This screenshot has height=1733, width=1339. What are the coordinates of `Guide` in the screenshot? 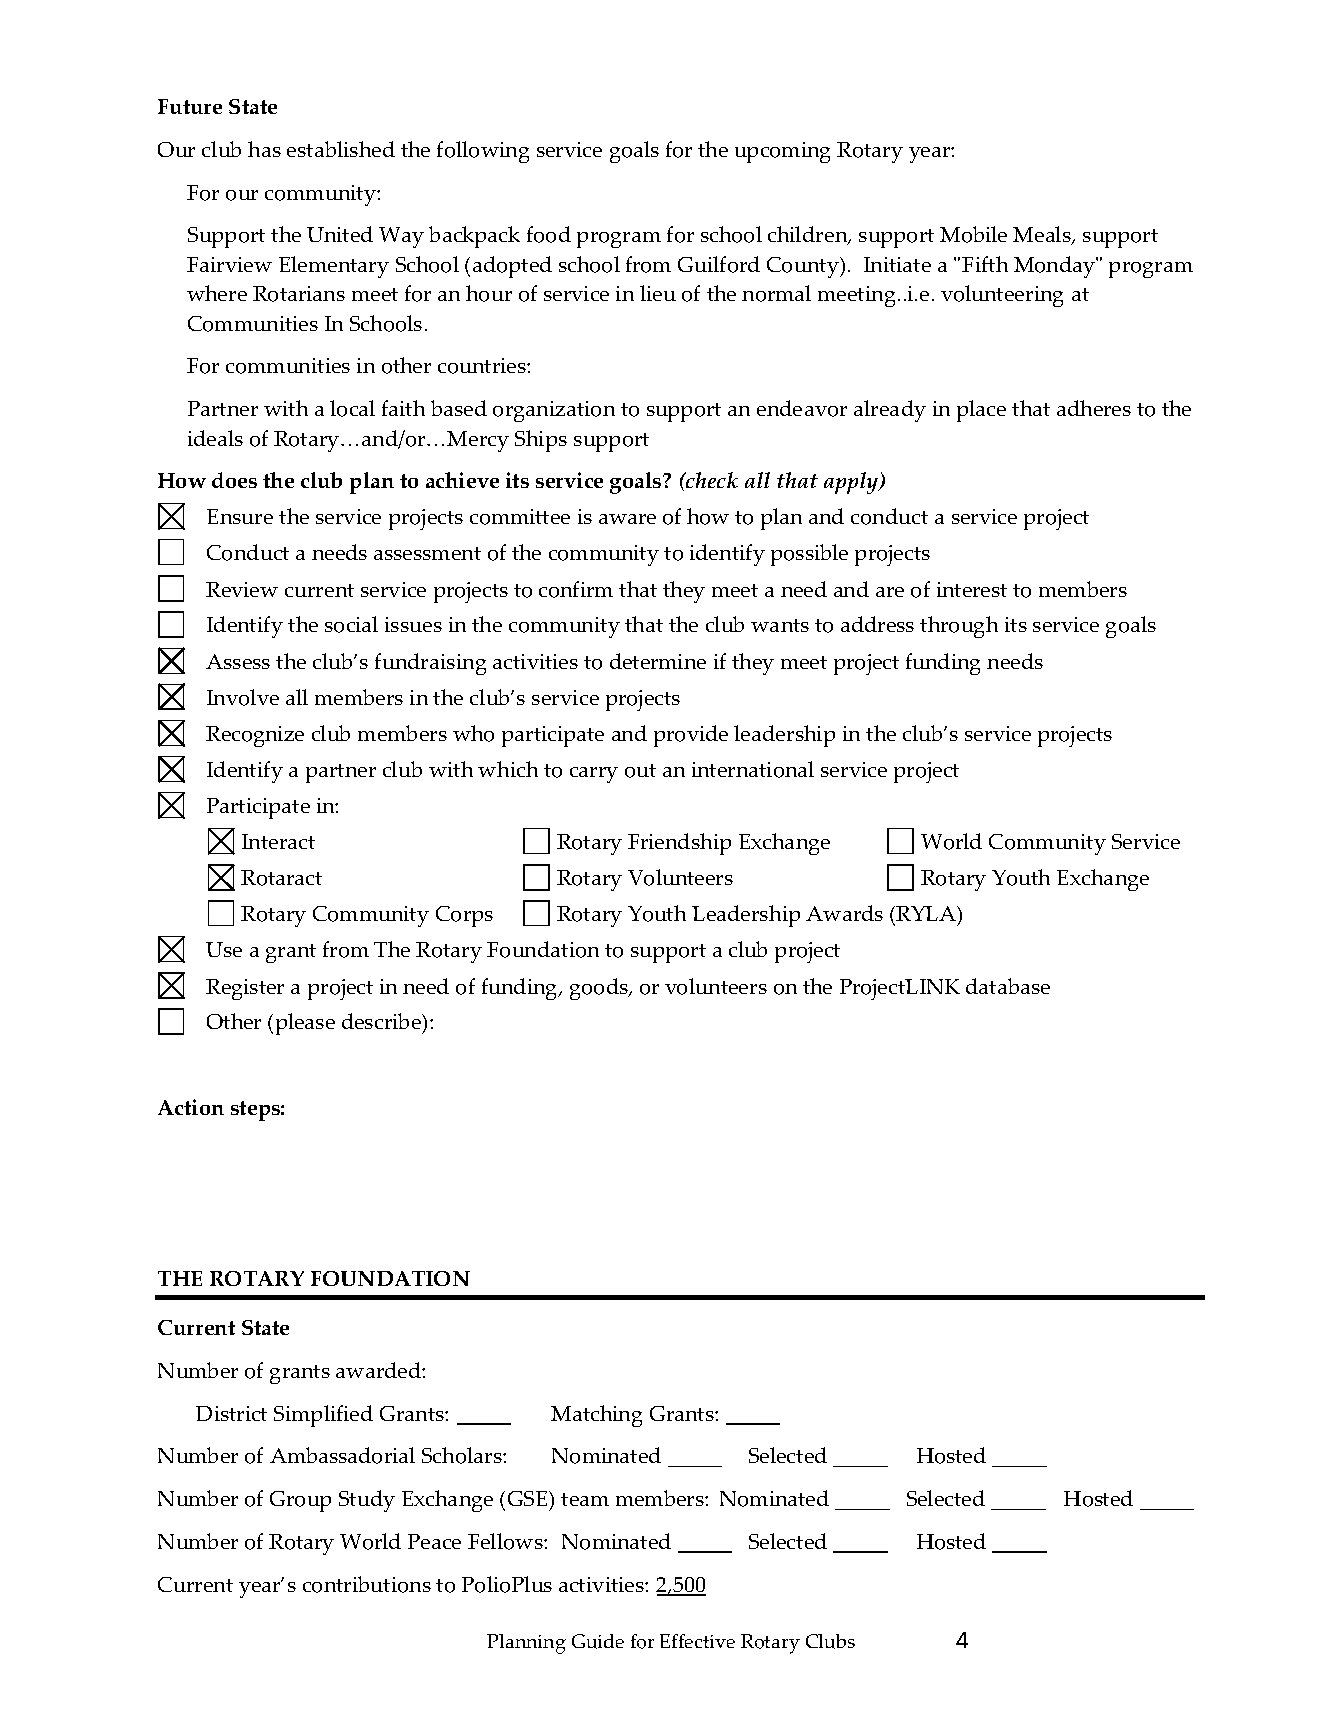 It's located at (598, 1641).
